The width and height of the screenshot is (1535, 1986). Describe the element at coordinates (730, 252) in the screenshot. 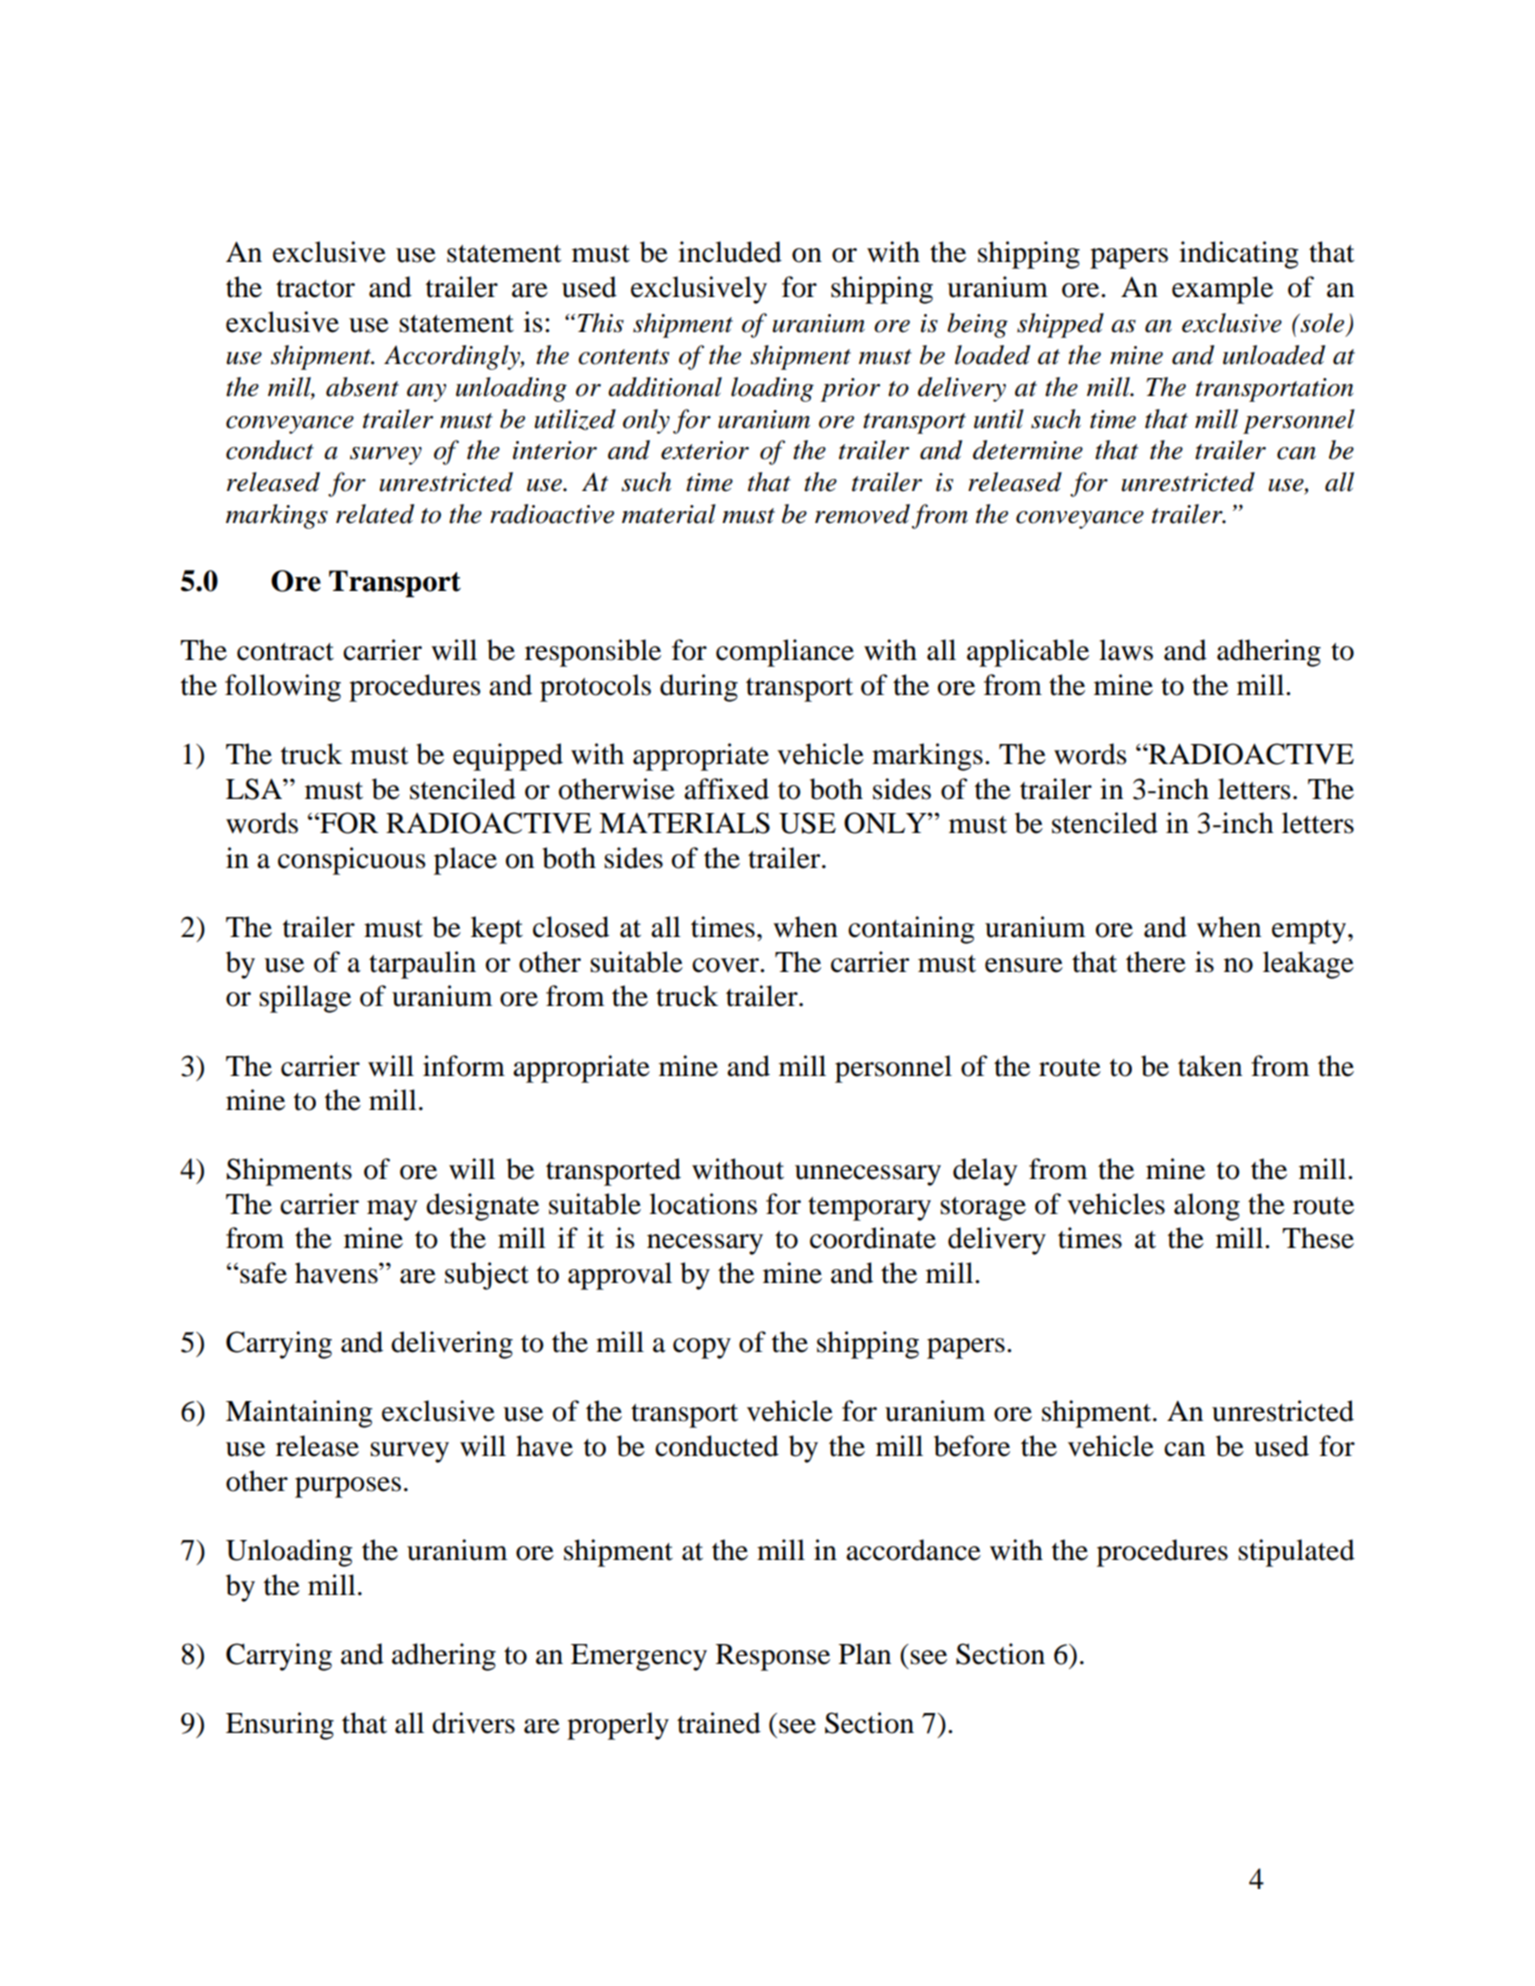

I see `included` at that location.
